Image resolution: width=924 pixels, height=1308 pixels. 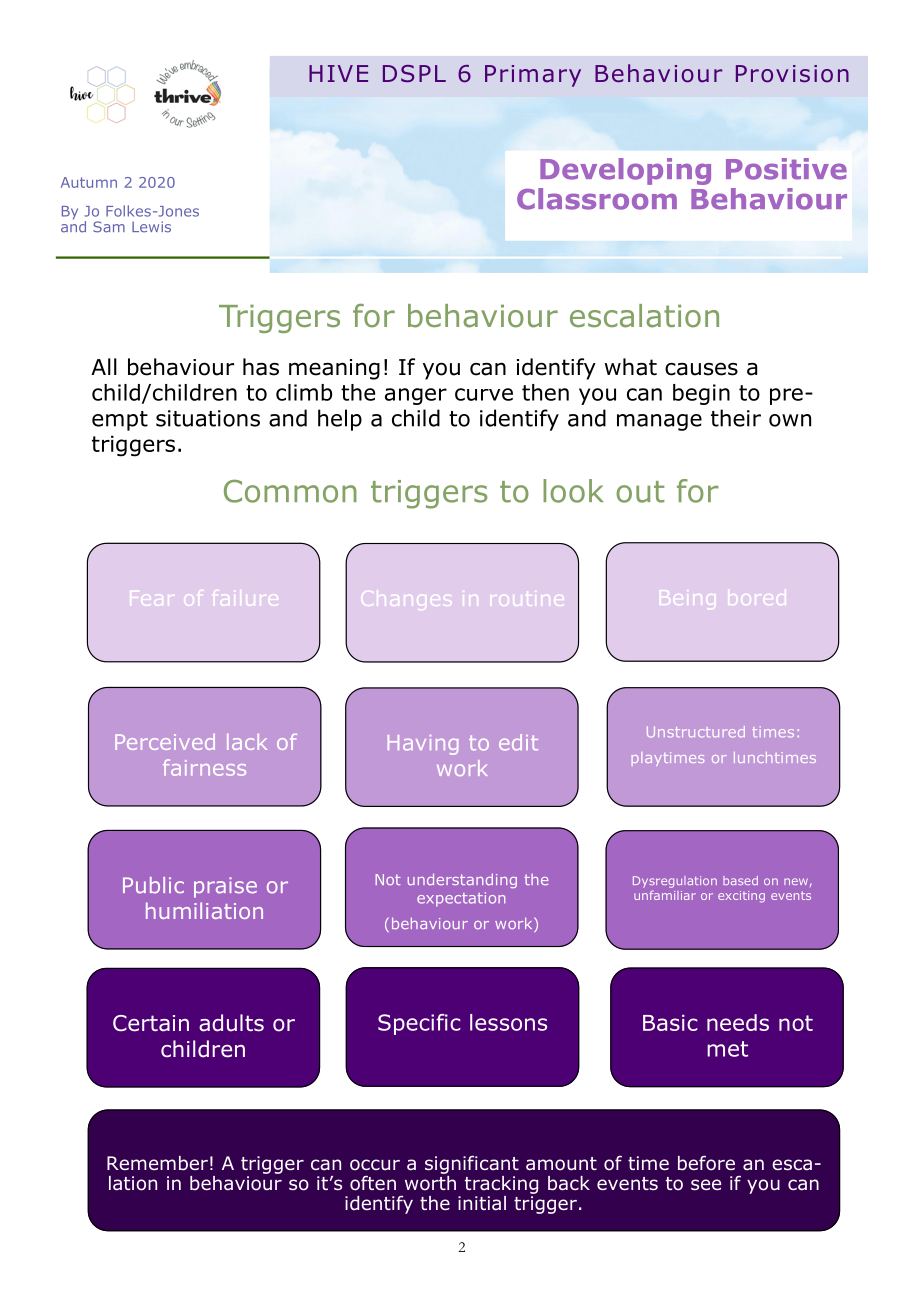 What do you see at coordinates (736, 418) in the image?
I see `their` at bounding box center [736, 418].
